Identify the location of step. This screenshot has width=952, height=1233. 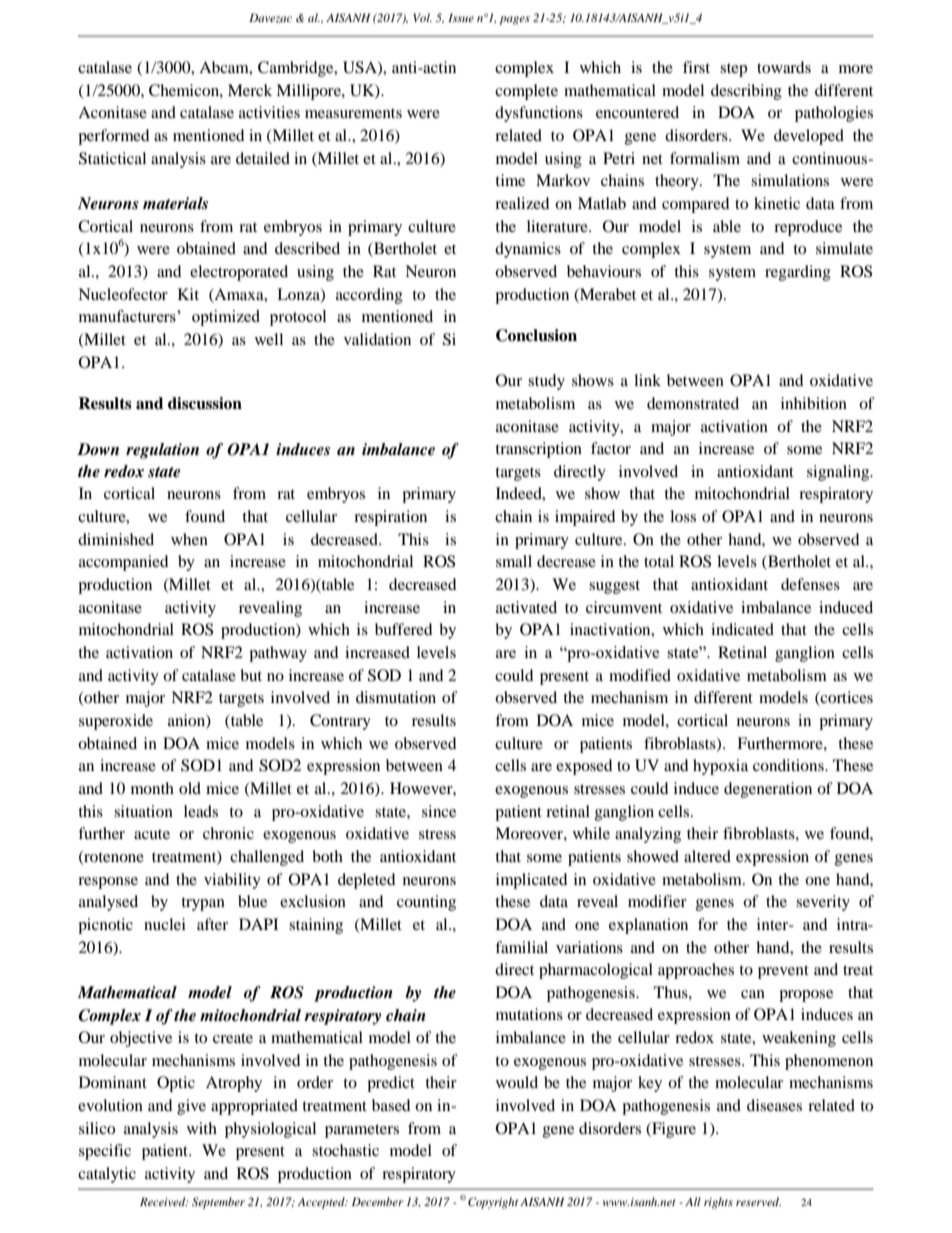
(733, 70).
